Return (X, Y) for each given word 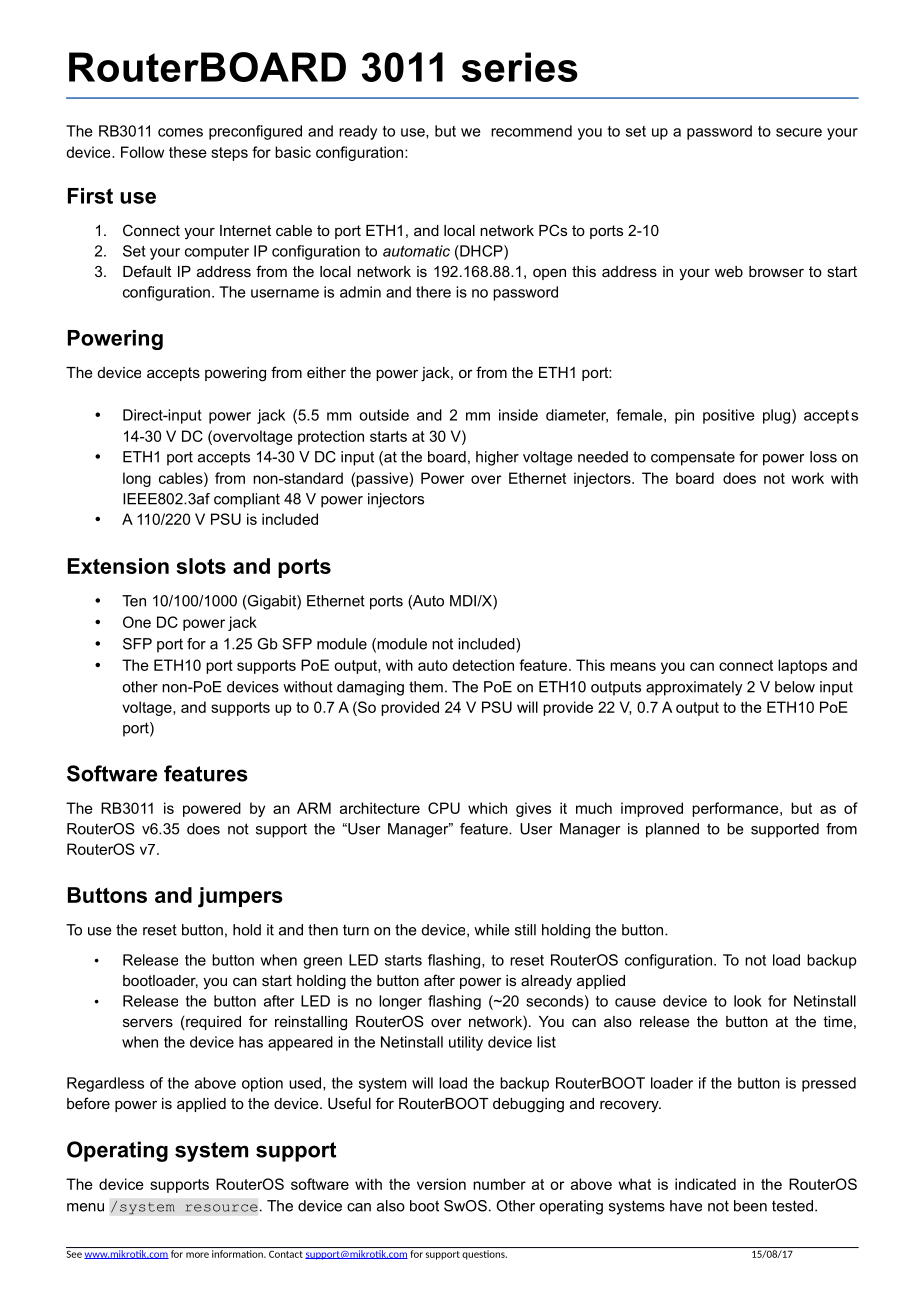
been (750, 1206)
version (441, 1184)
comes (180, 132)
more (197, 1255)
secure (799, 132)
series (520, 67)
